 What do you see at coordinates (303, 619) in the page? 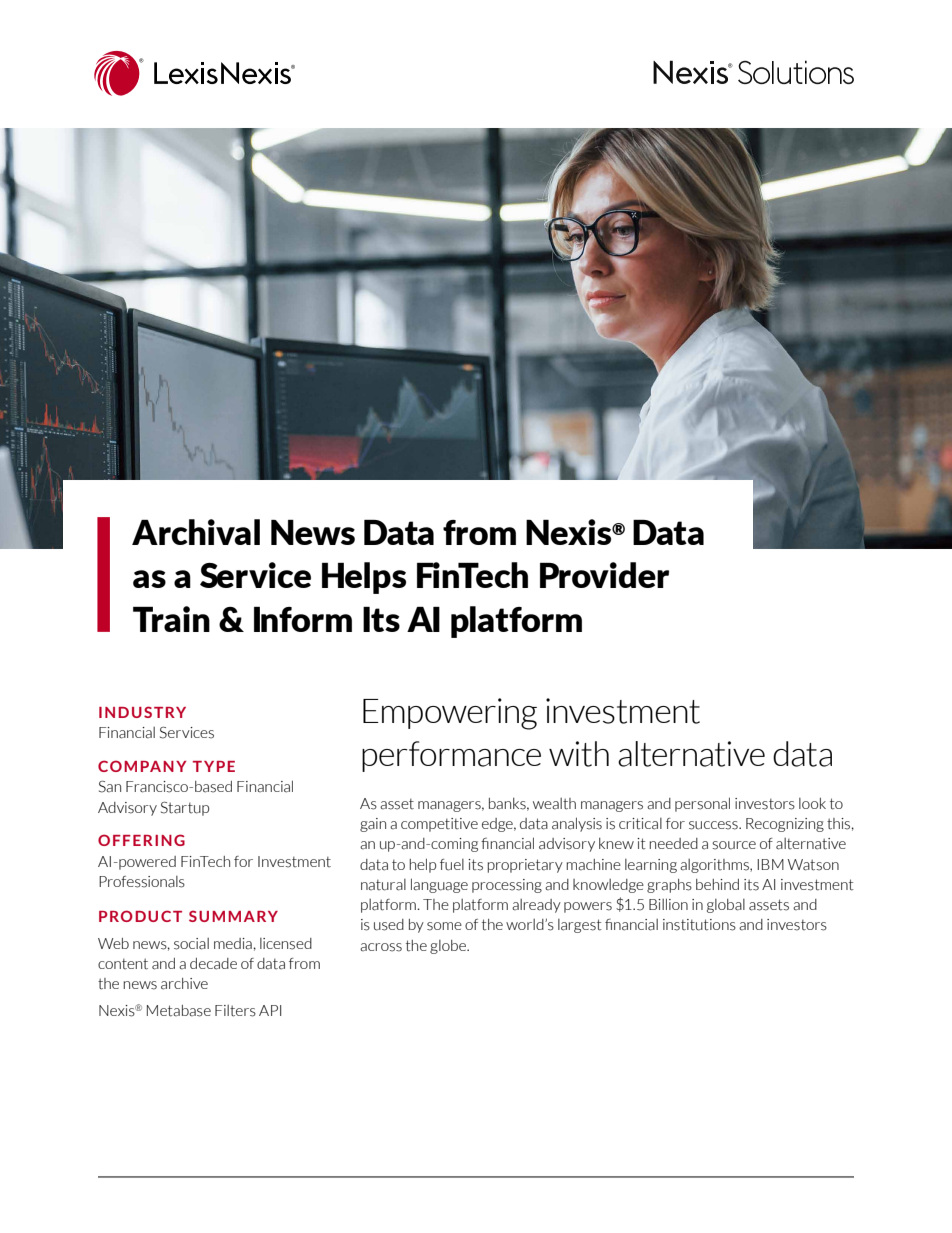
I see `Inform` at bounding box center [303, 619].
